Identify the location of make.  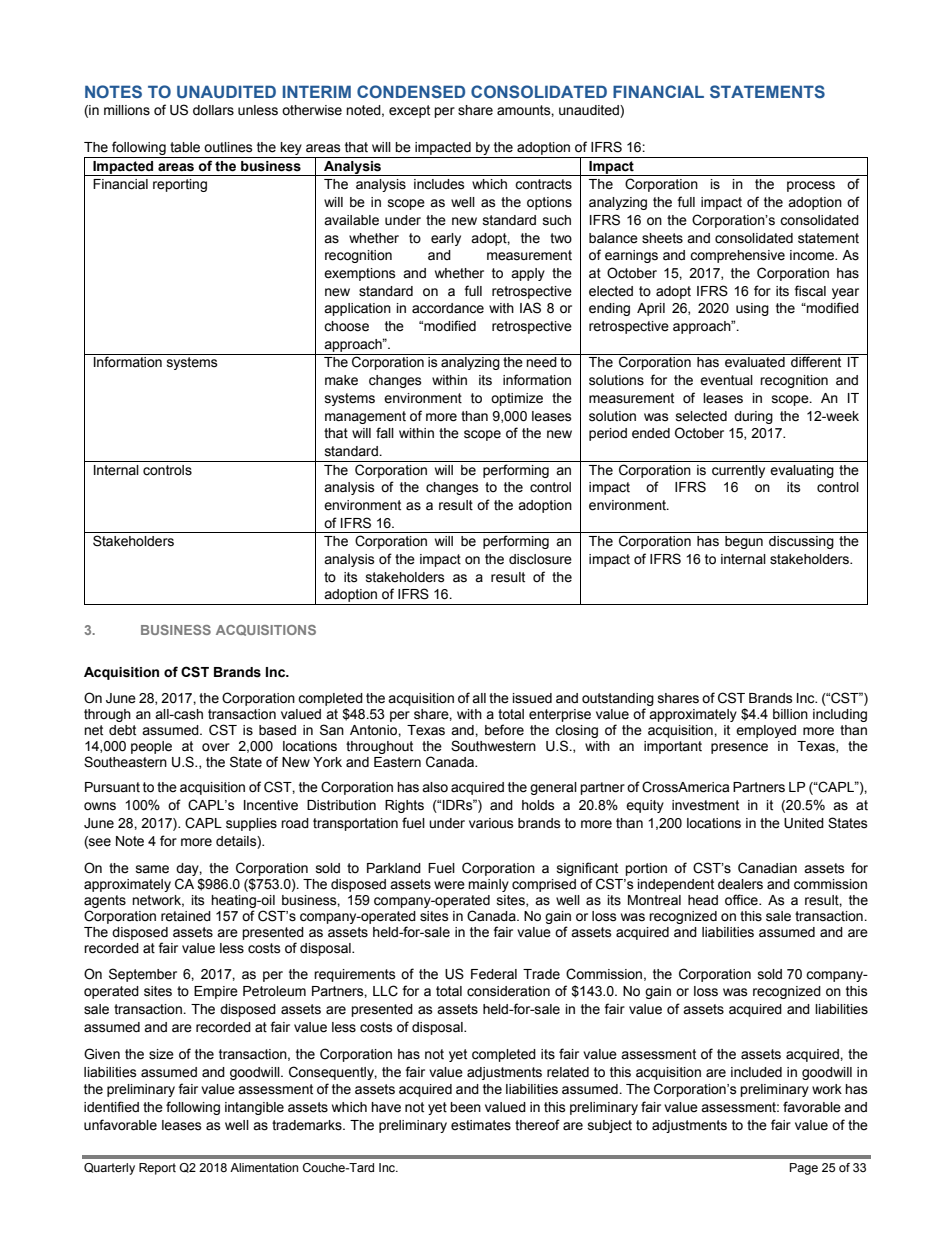
(341, 380).
